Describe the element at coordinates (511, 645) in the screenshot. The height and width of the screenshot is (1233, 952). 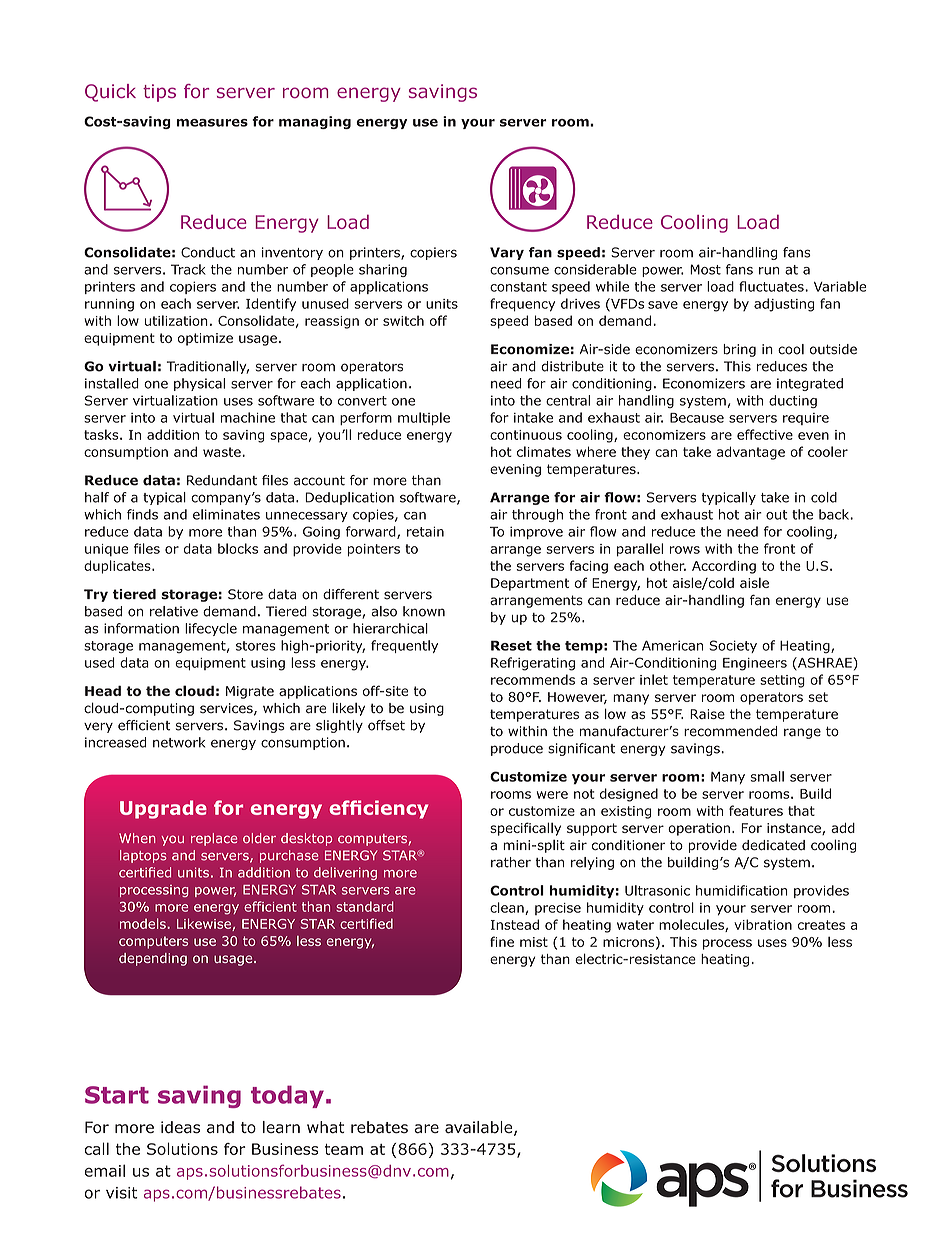
I see `Reset` at that location.
